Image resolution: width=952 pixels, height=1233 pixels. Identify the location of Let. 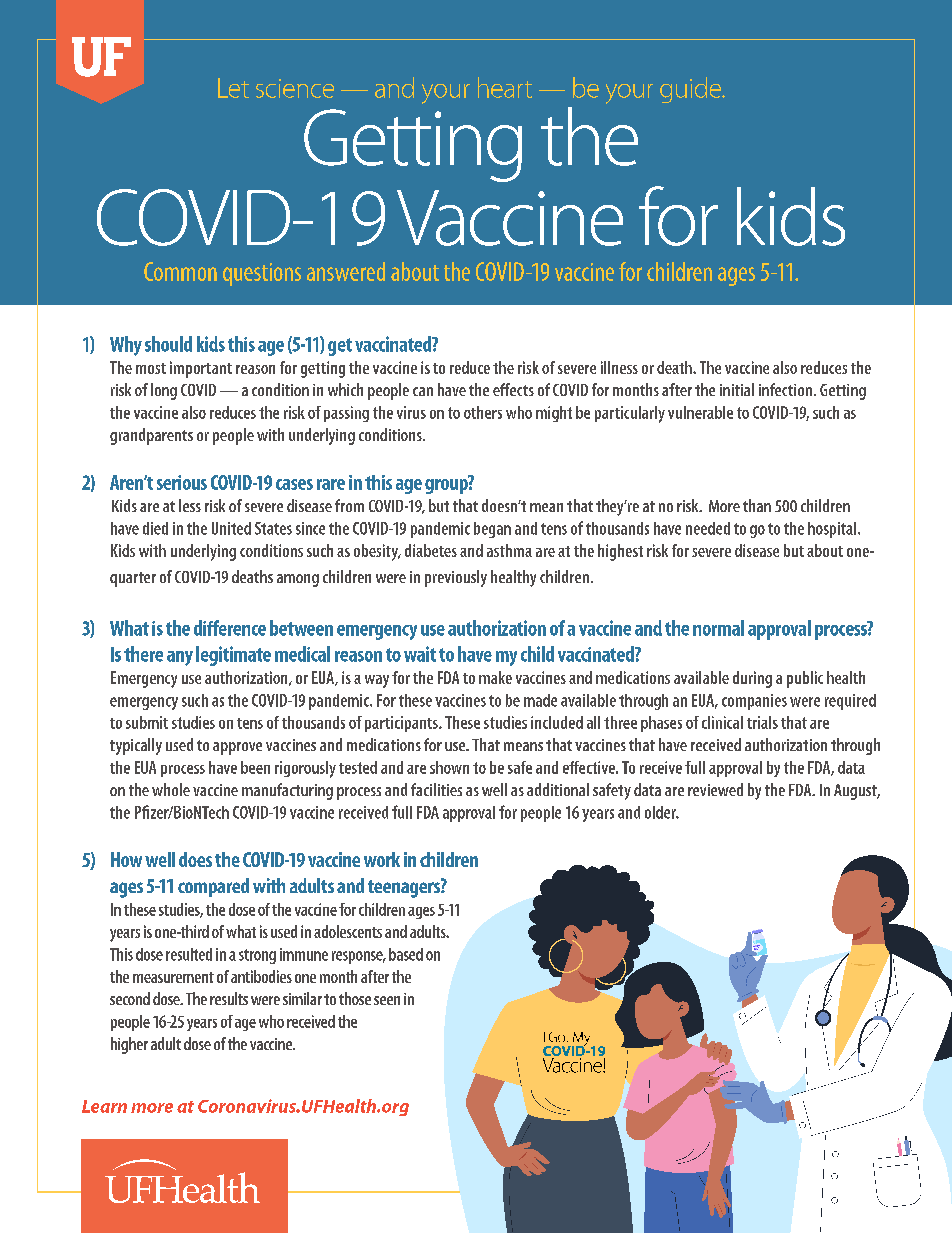
(233, 88).
